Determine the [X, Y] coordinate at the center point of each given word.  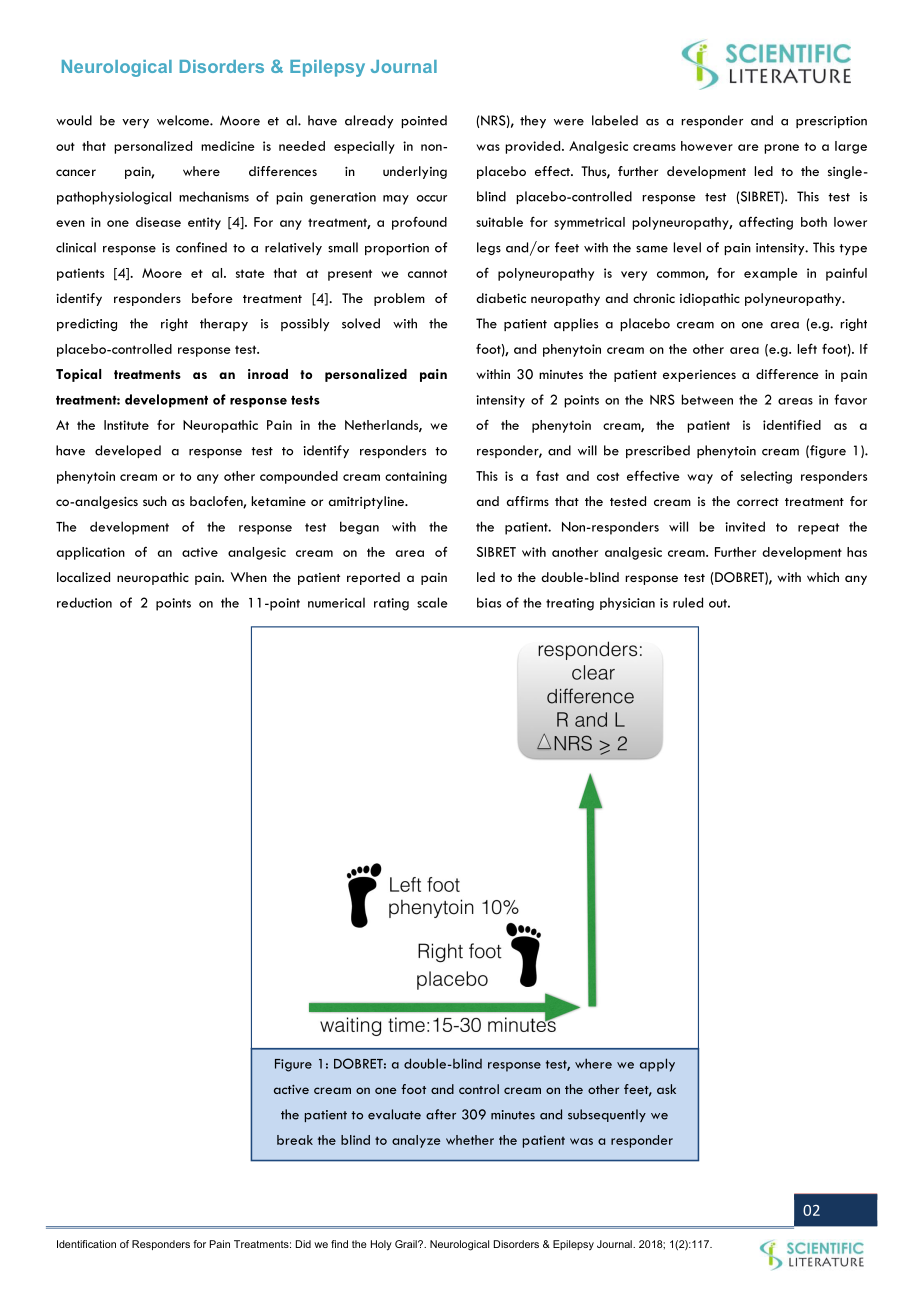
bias [489, 602]
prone [781, 149]
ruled [688, 602]
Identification [86, 1244]
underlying [415, 172]
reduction [84, 602]
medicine [228, 146]
